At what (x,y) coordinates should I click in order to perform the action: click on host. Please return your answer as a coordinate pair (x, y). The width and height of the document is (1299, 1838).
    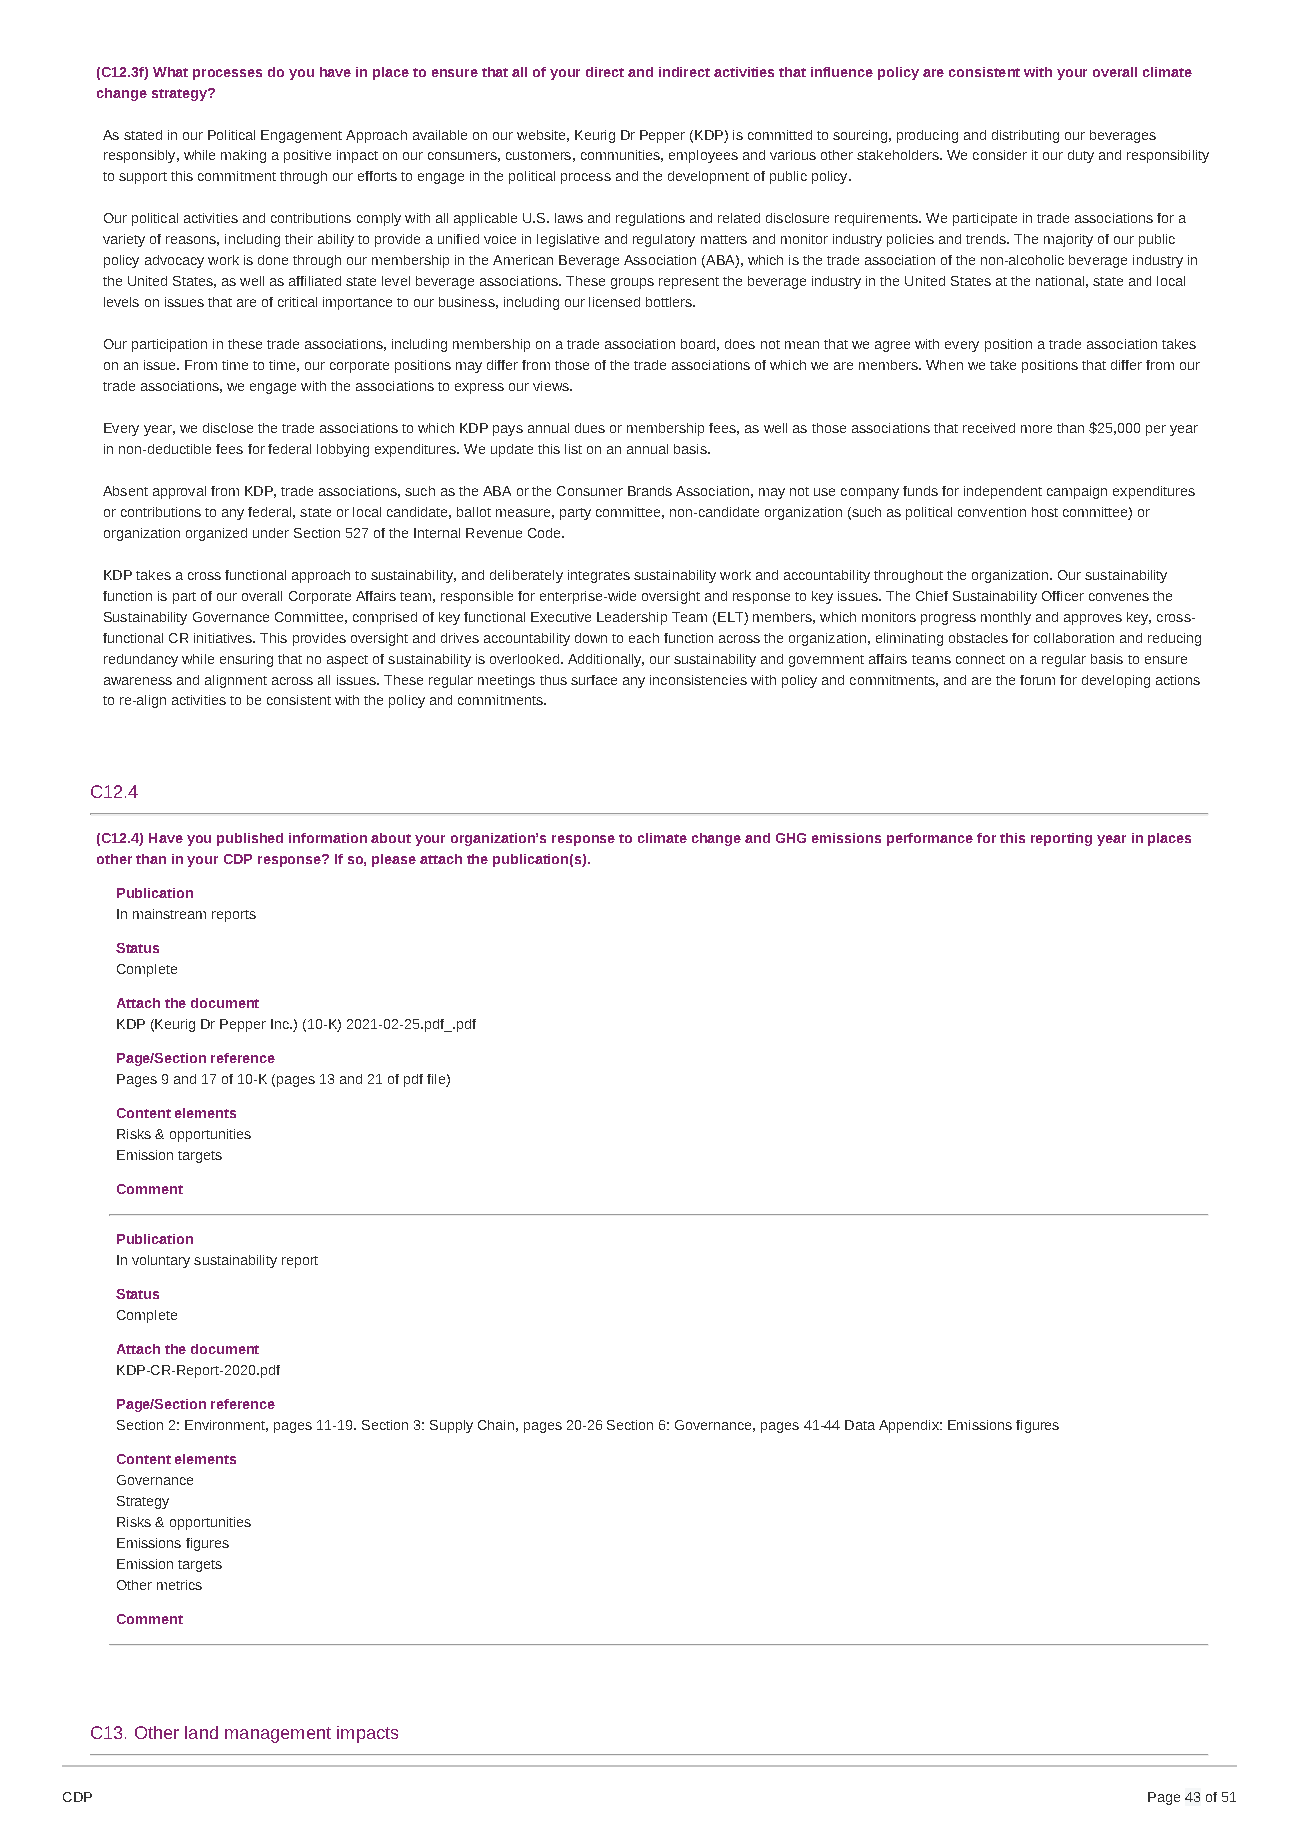
    Looking at the image, I should click on (1045, 512).
